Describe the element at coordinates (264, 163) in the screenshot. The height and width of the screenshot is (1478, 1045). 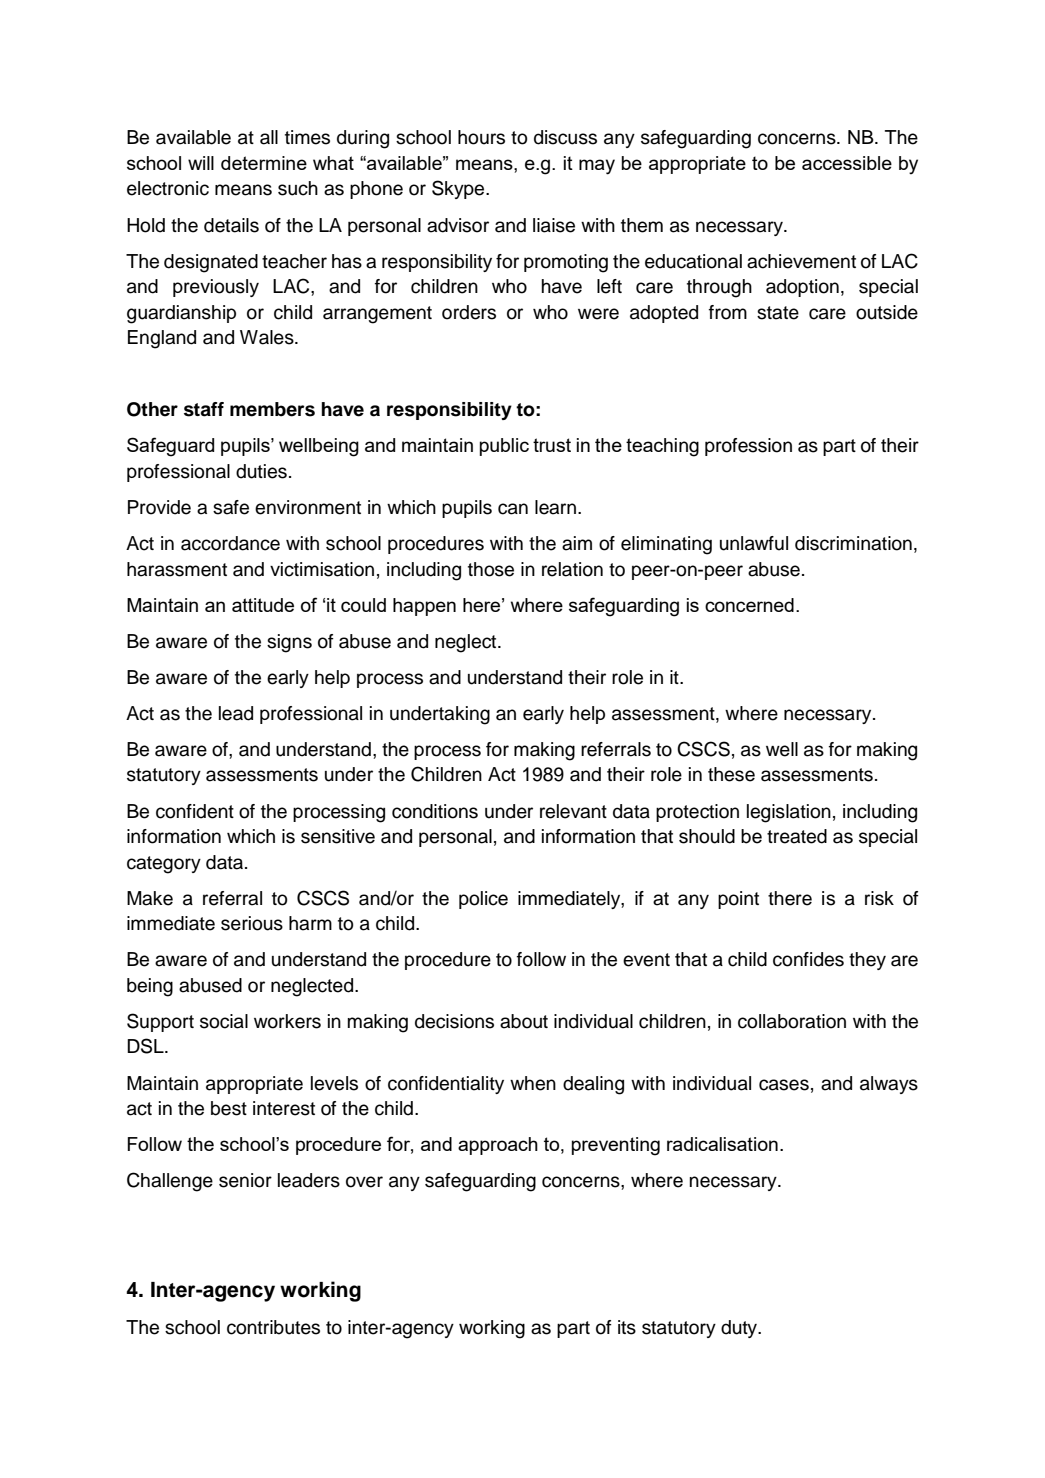
I see `determine` at that location.
